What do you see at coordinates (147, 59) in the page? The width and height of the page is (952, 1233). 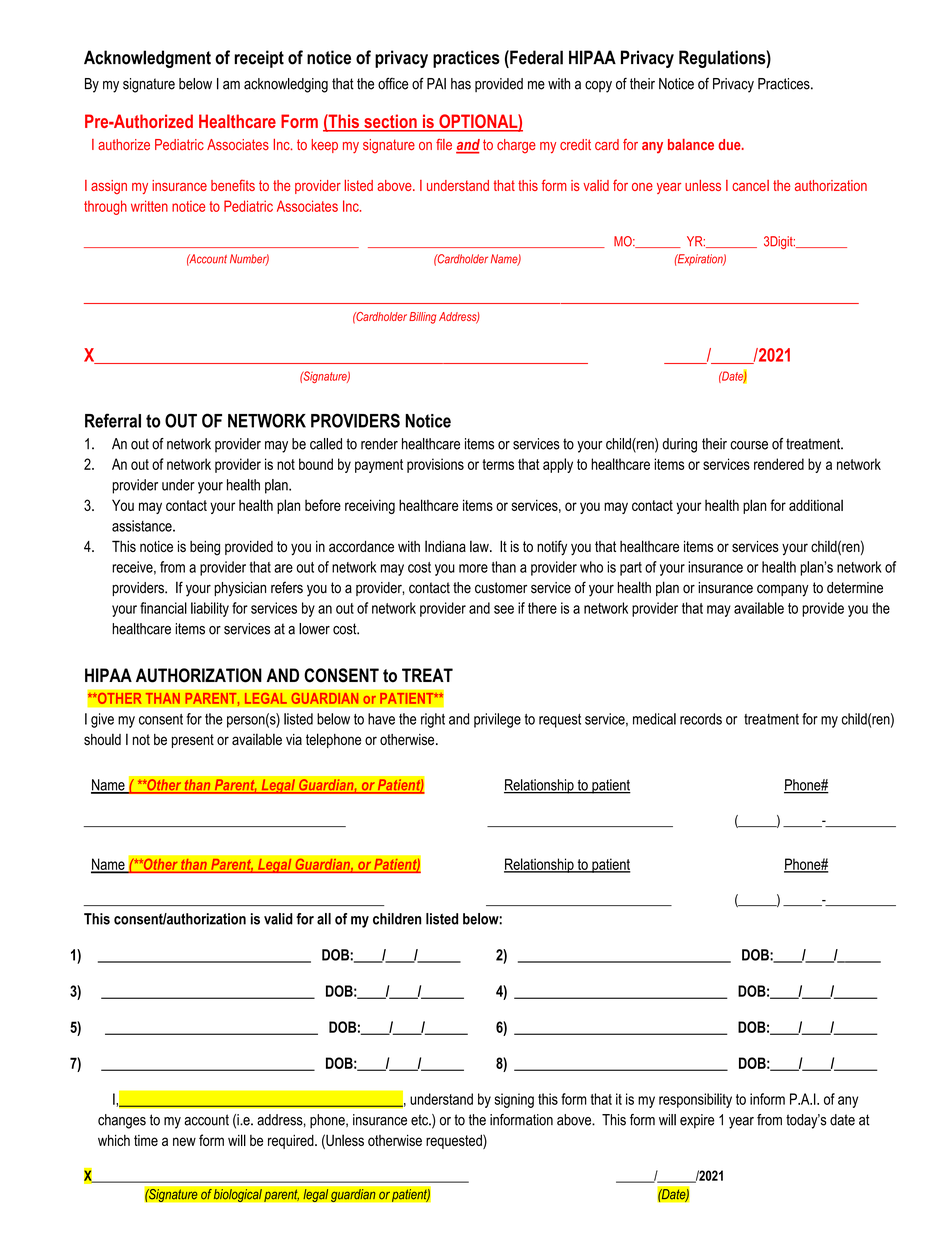 I see `Acknowledgment` at bounding box center [147, 59].
